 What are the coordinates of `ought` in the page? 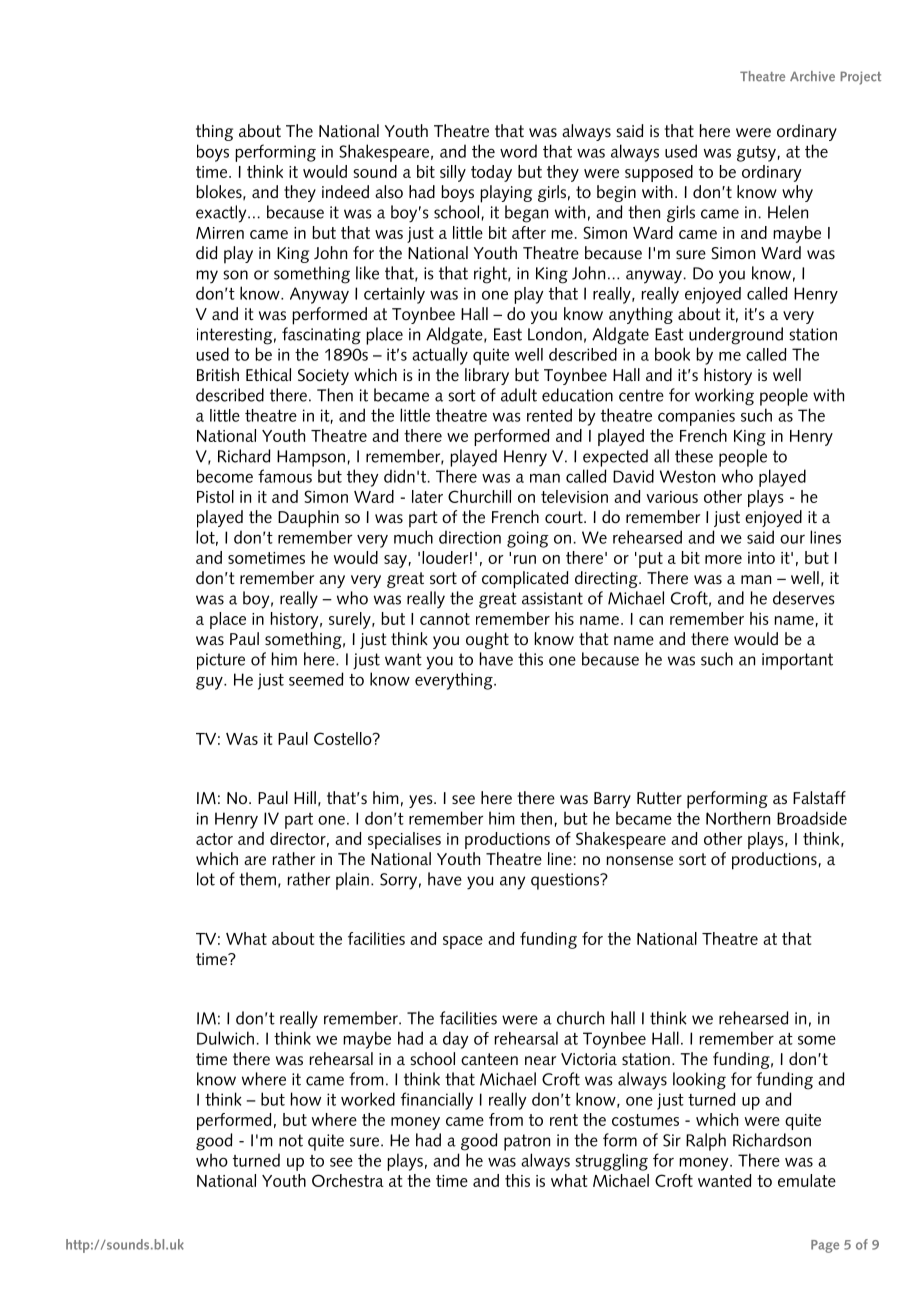 It's located at (487, 640).
